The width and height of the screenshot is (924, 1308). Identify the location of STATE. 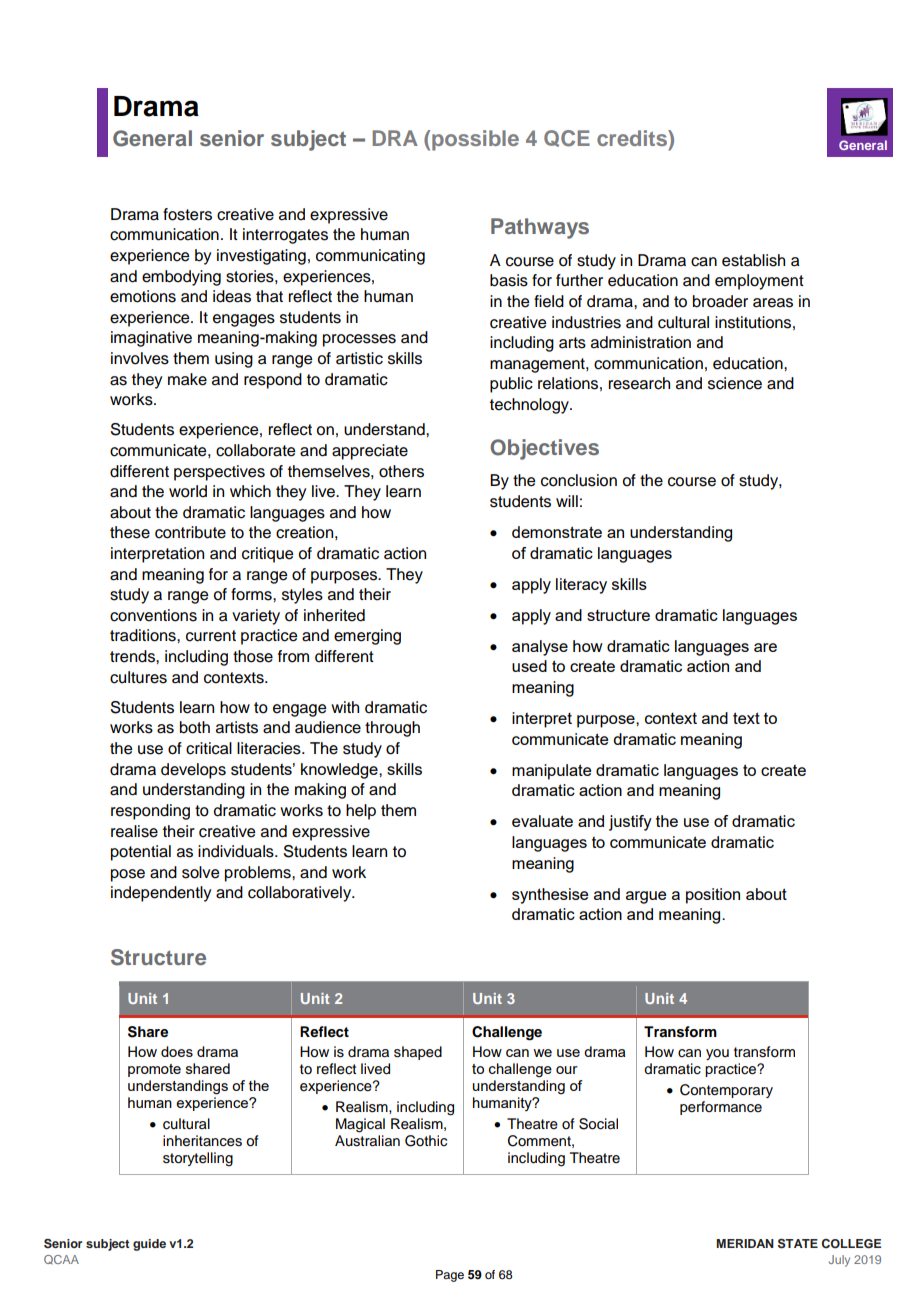
(798, 1244).
